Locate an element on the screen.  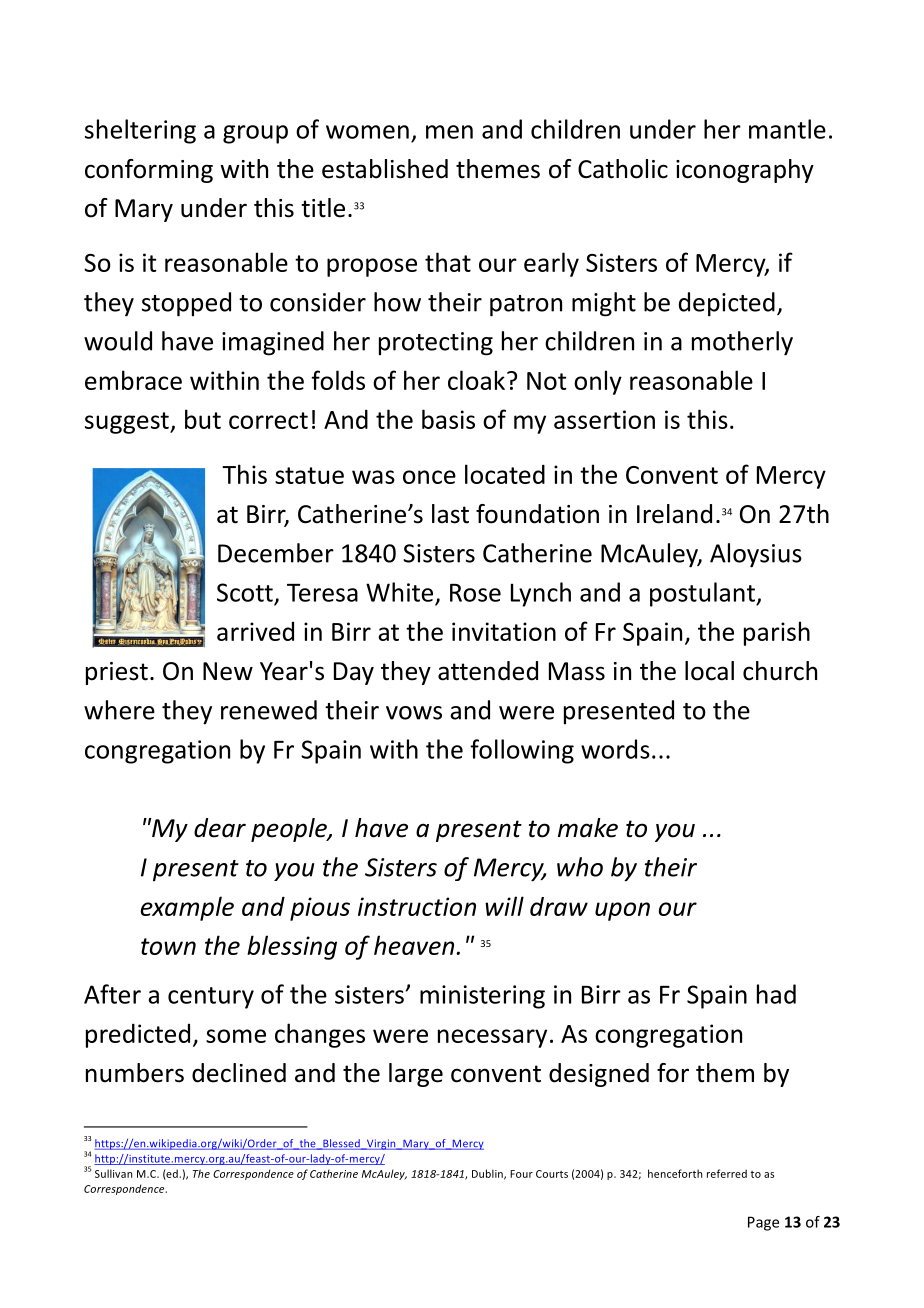
conforming is located at coordinates (149, 171).
